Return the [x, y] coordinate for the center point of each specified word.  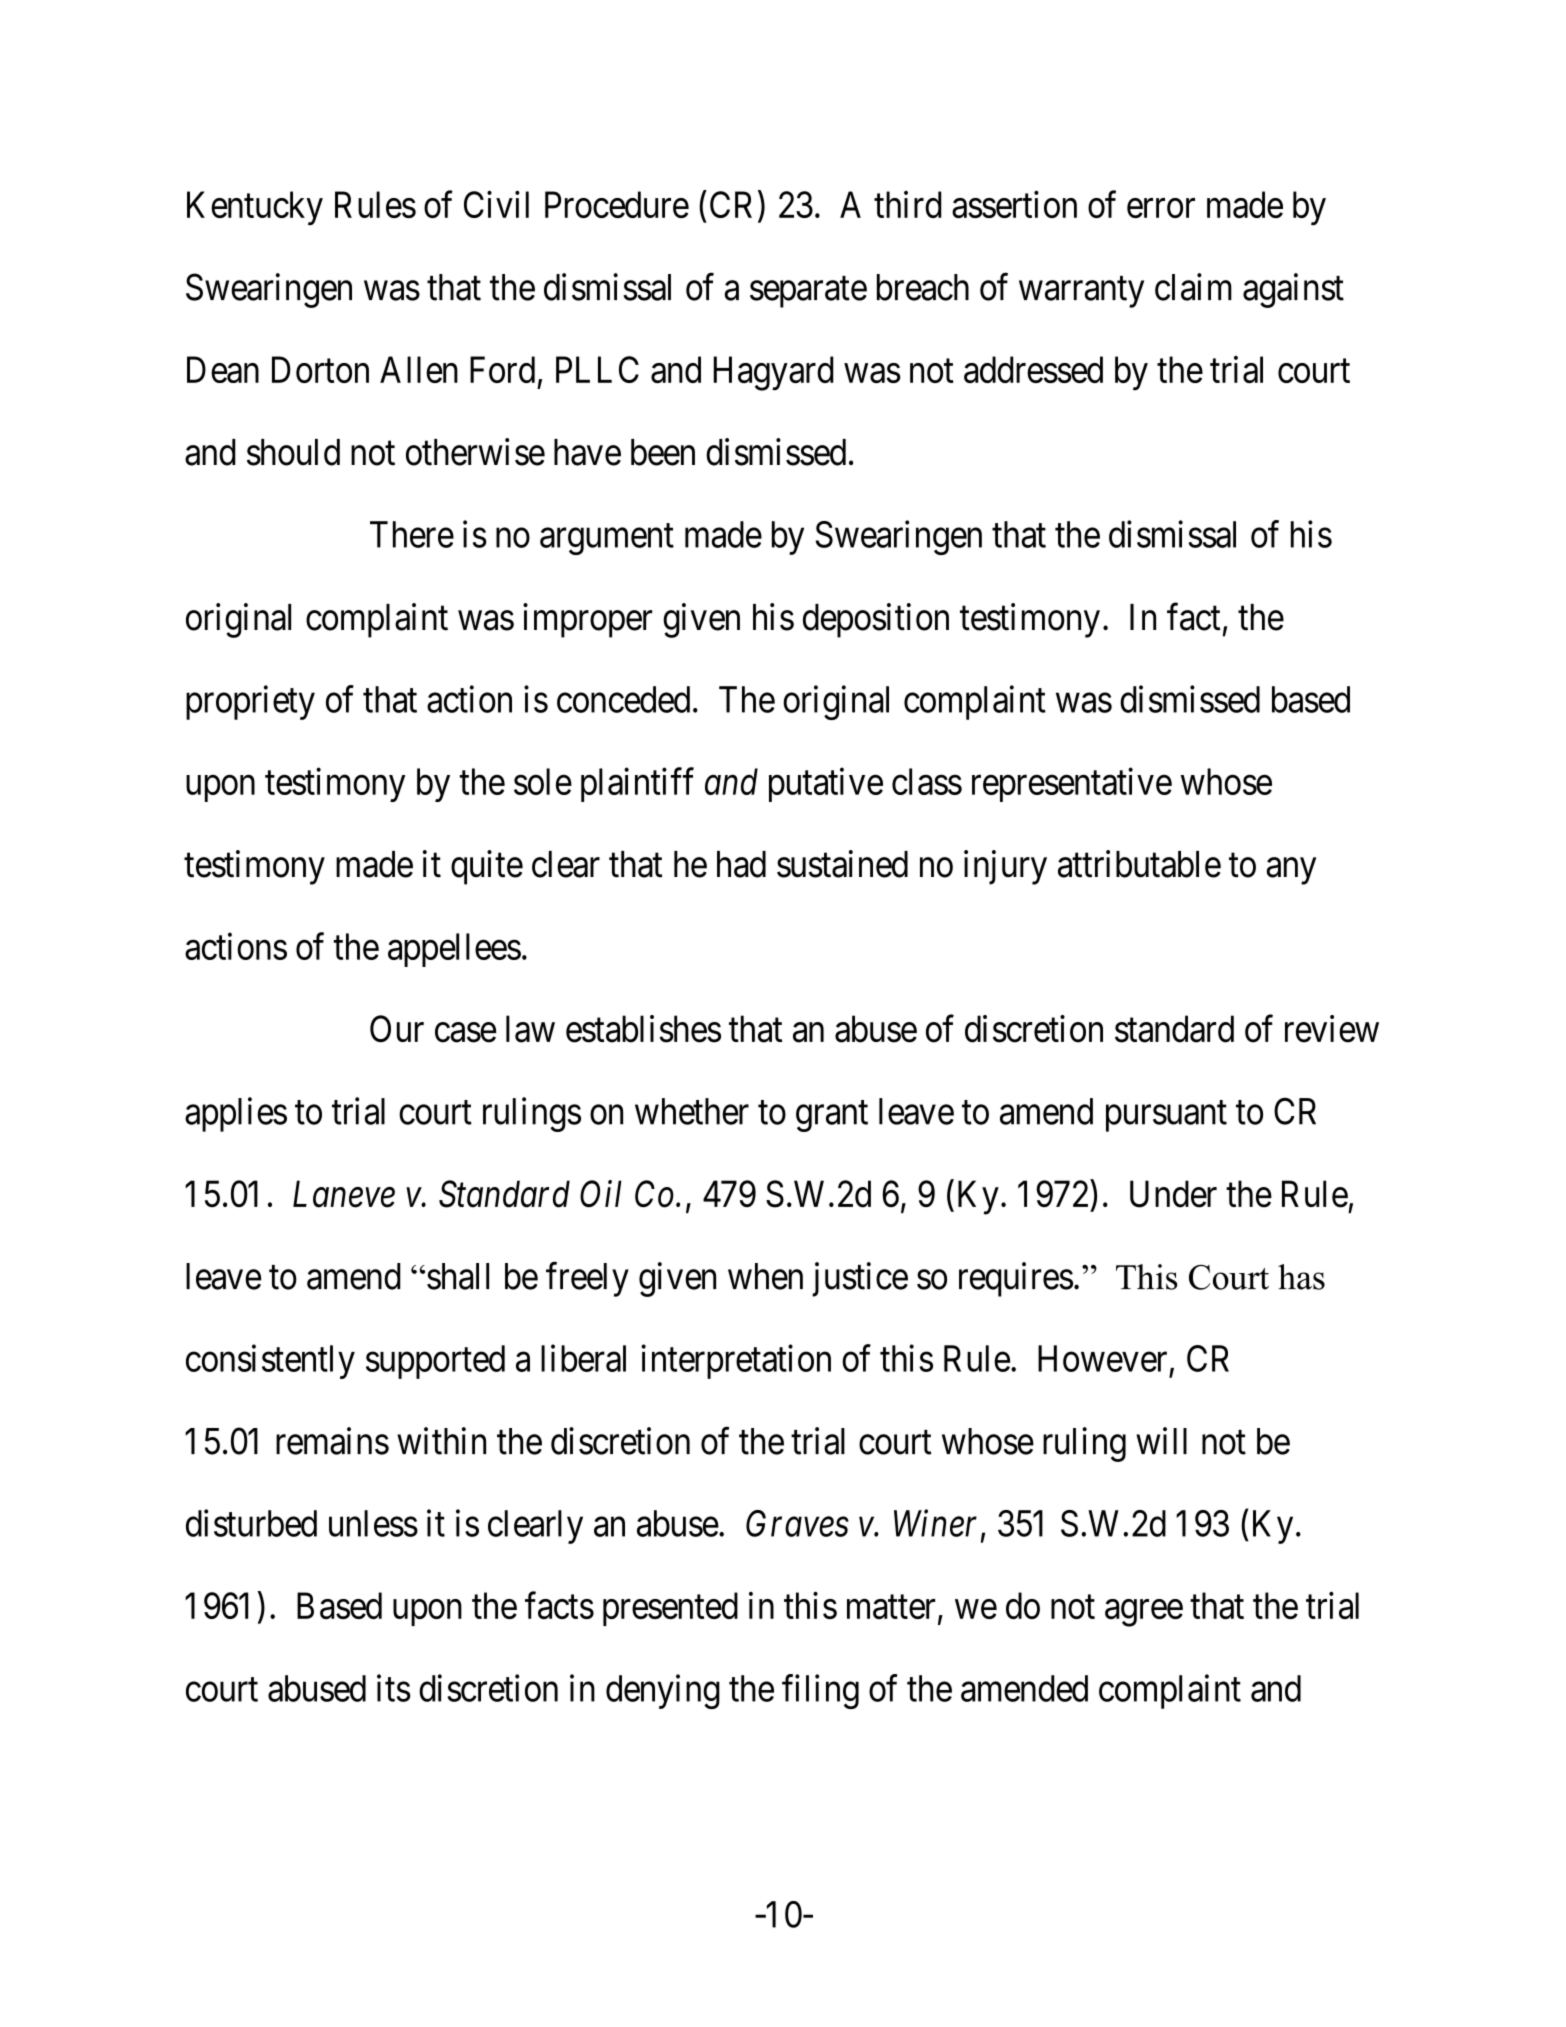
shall [458, 1276]
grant [832, 1116]
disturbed [251, 1523]
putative [826, 785]
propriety [250, 702]
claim [1193, 287]
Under [1173, 1194]
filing [820, 1691]
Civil [496, 204]
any [1291, 871]
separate [808, 292]
